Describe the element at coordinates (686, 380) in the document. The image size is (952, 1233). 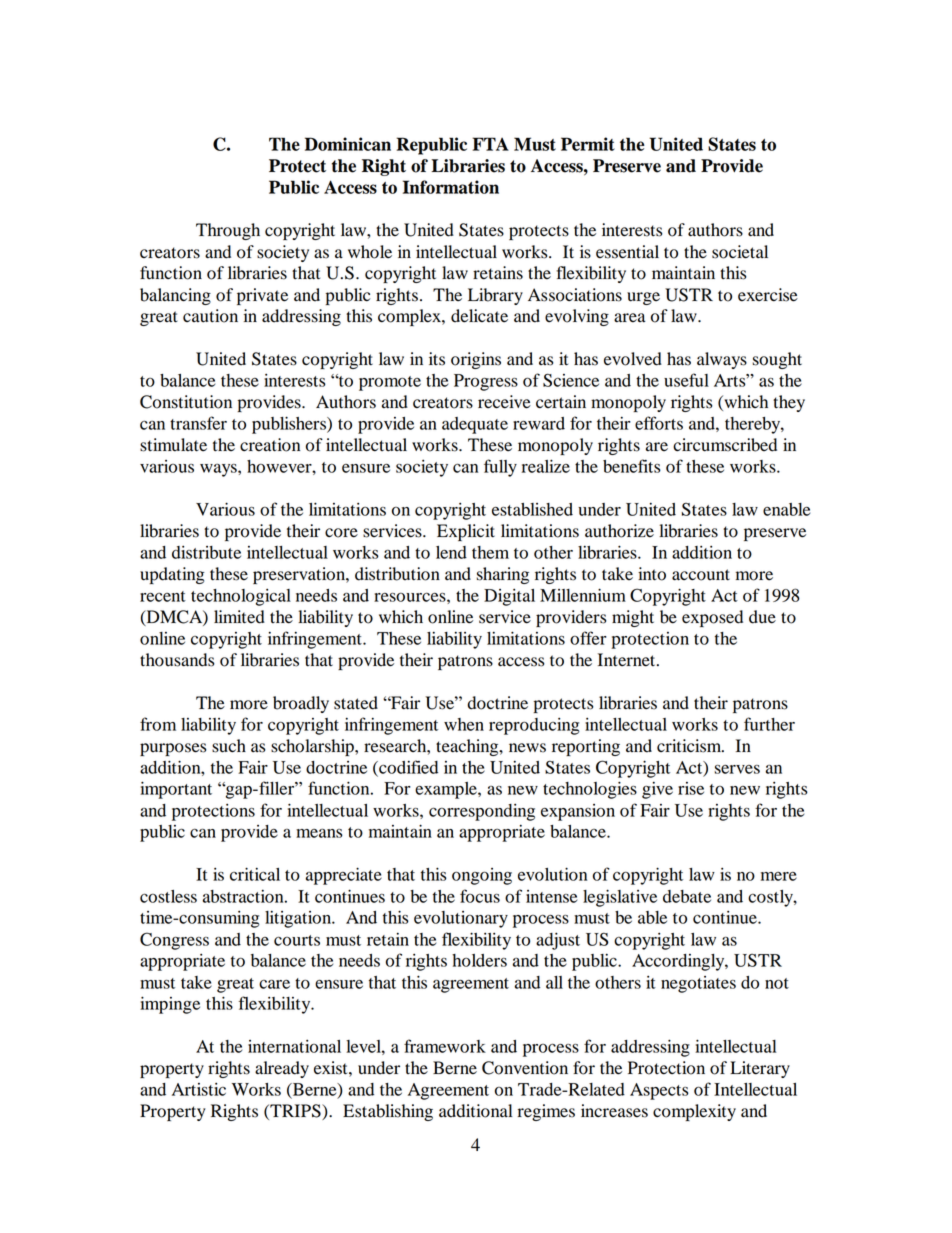
I see `useful` at that location.
